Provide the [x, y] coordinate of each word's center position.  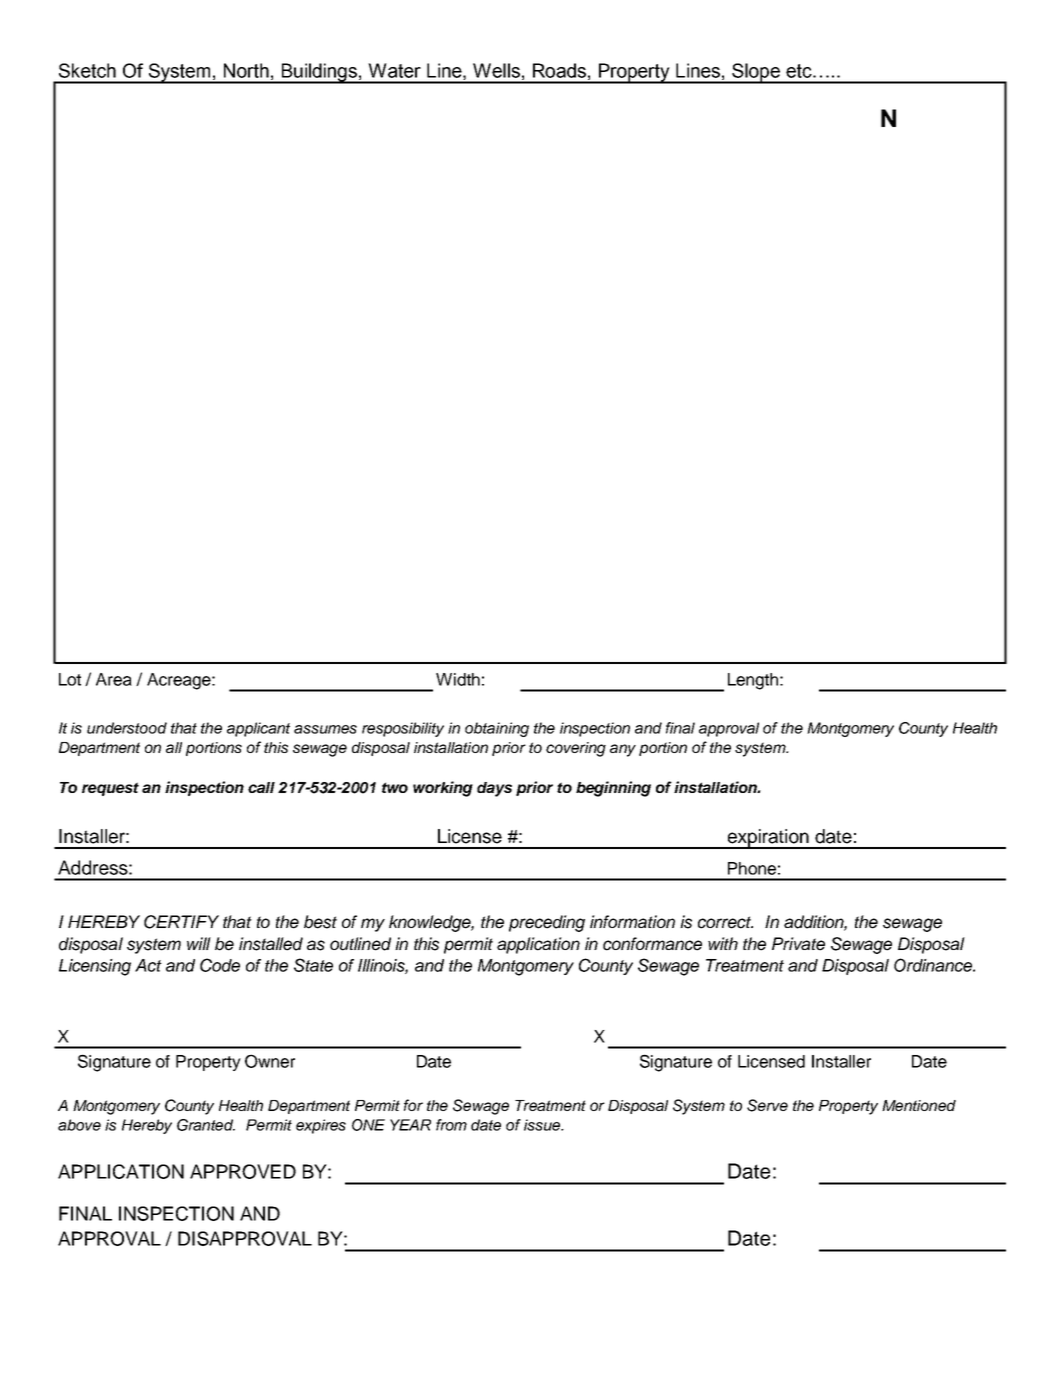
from [451, 1125]
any [623, 750]
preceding [547, 923]
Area [114, 679]
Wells [496, 70]
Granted [206, 1125]
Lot [70, 679]
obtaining [497, 729]
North [246, 70]
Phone [752, 868]
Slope [756, 73]
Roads [559, 70]
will [199, 943]
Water [394, 70]
